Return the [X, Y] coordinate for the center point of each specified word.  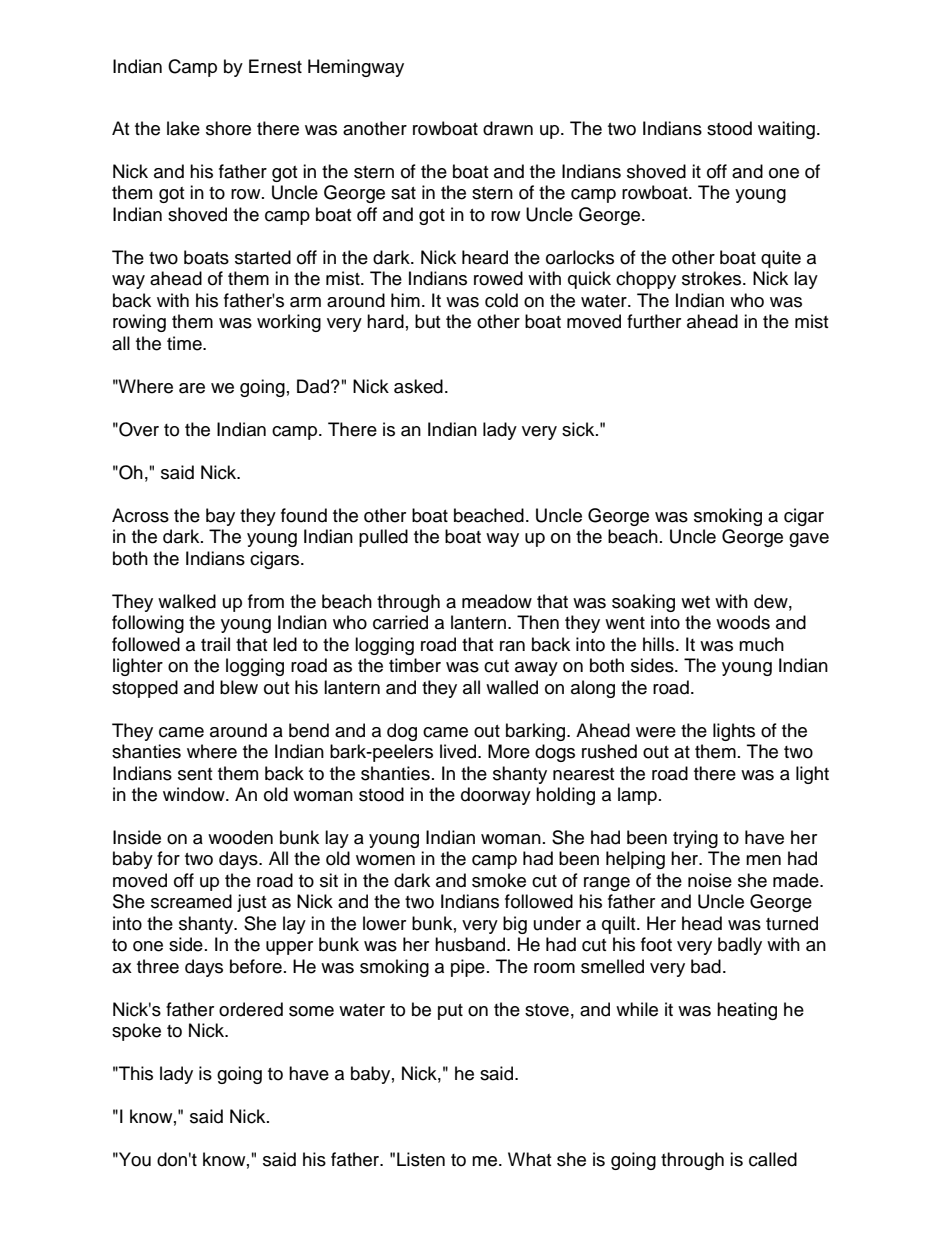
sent [195, 774]
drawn [508, 128]
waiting [786, 130]
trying [695, 839]
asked [418, 386]
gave [809, 540]
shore [228, 128]
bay [220, 517]
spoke [136, 1032]
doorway [496, 796]
